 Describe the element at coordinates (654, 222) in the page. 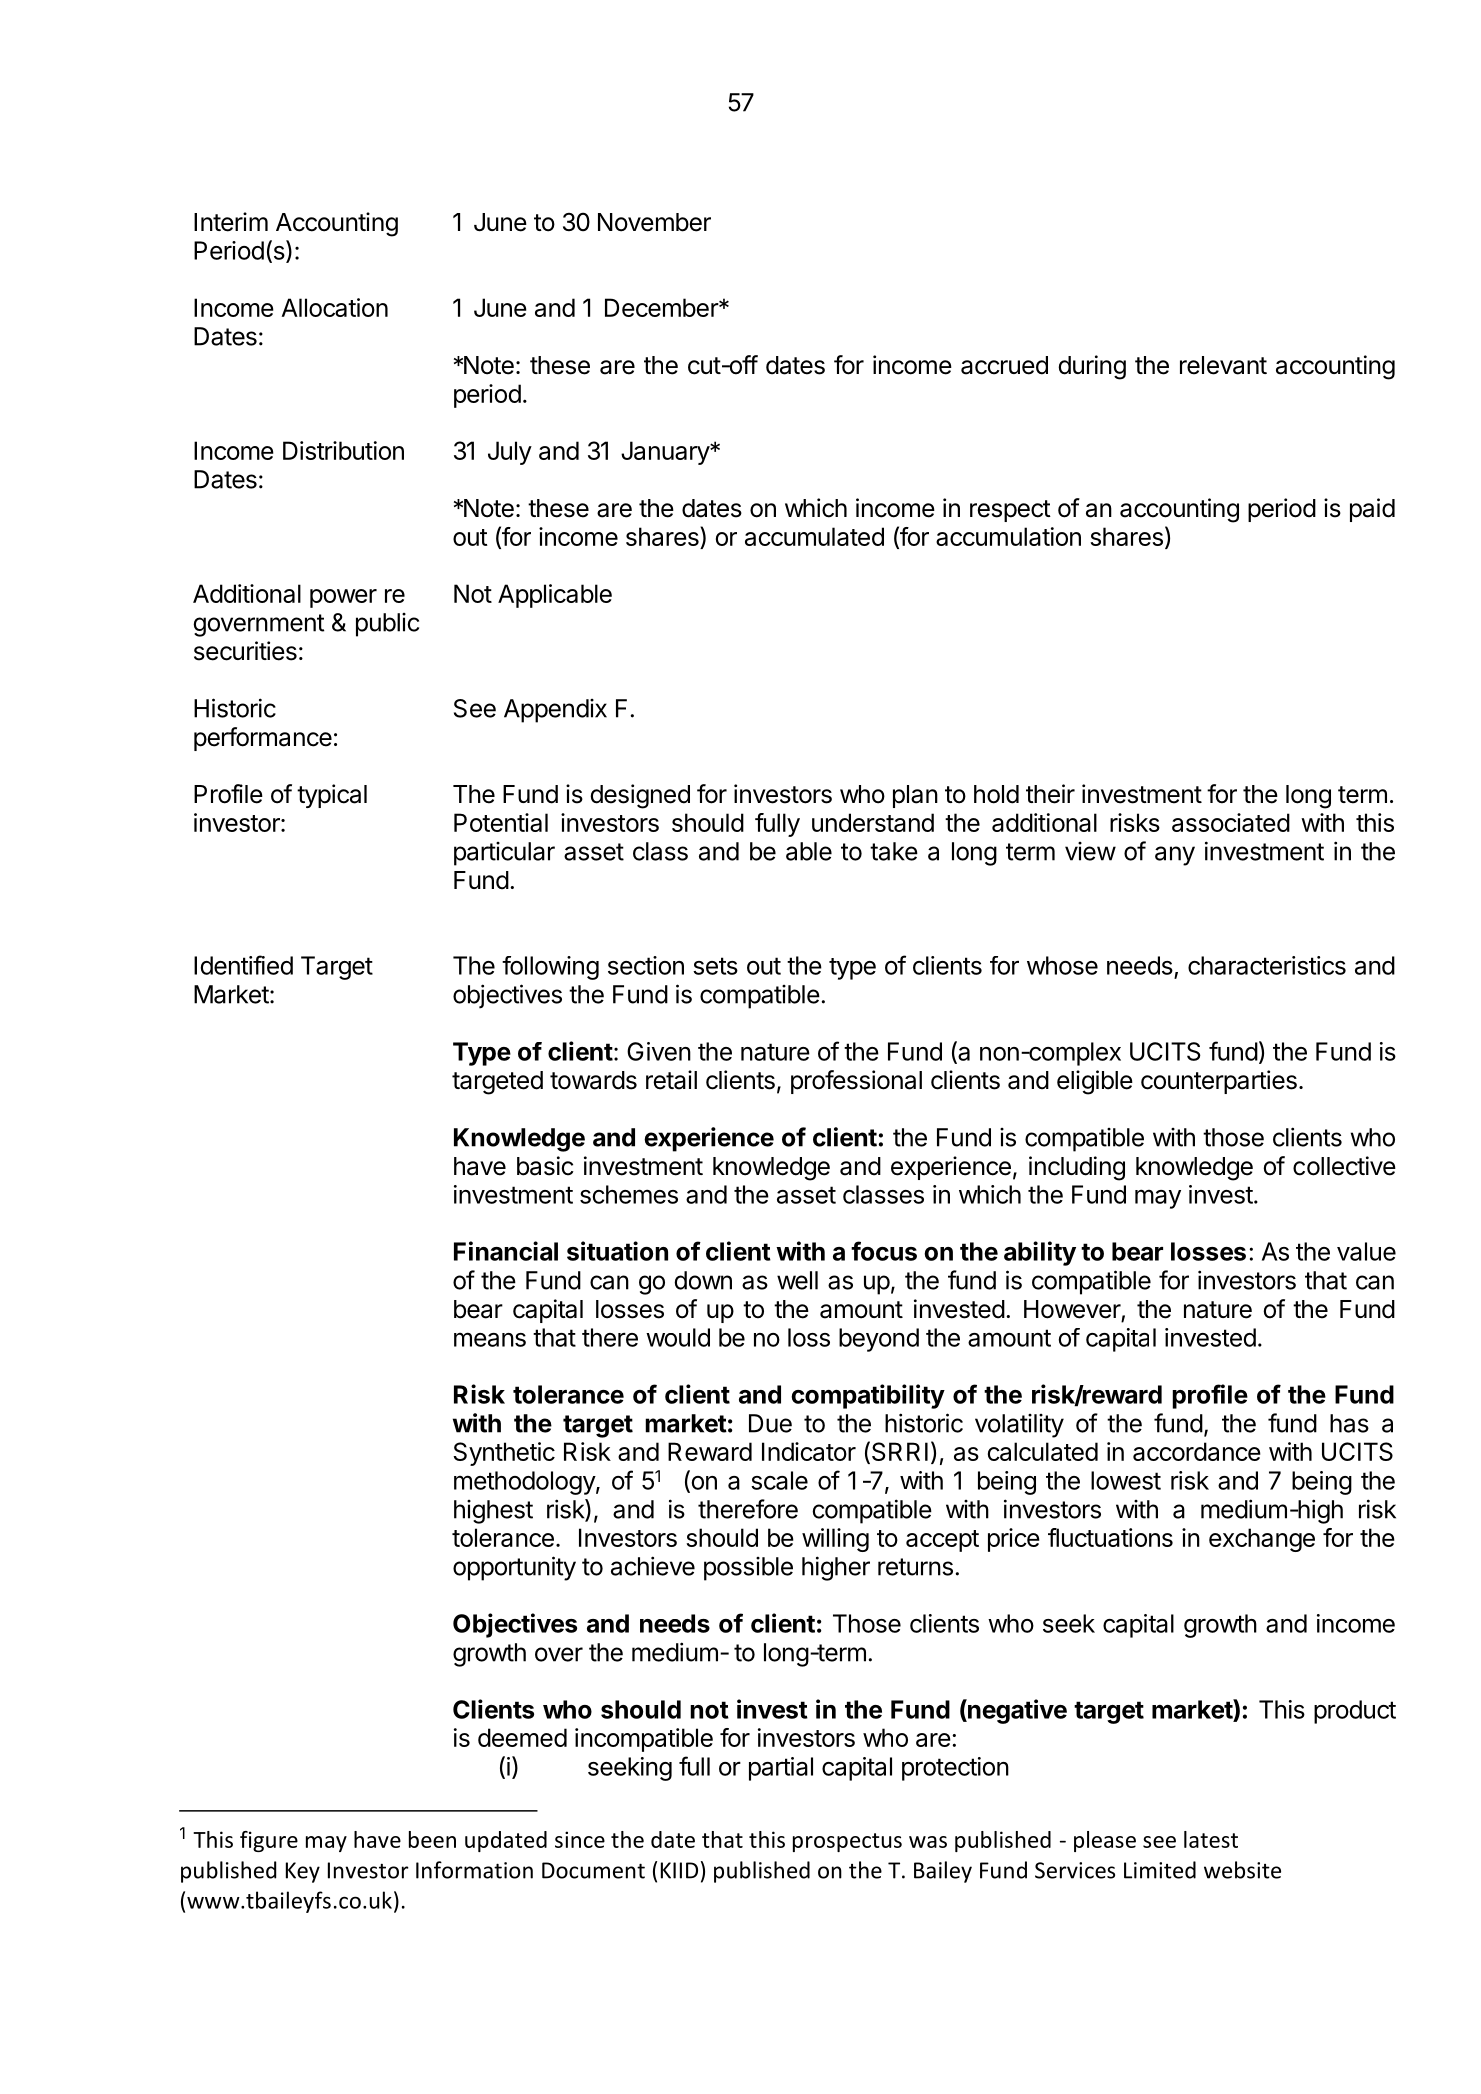

I see `November` at that location.
